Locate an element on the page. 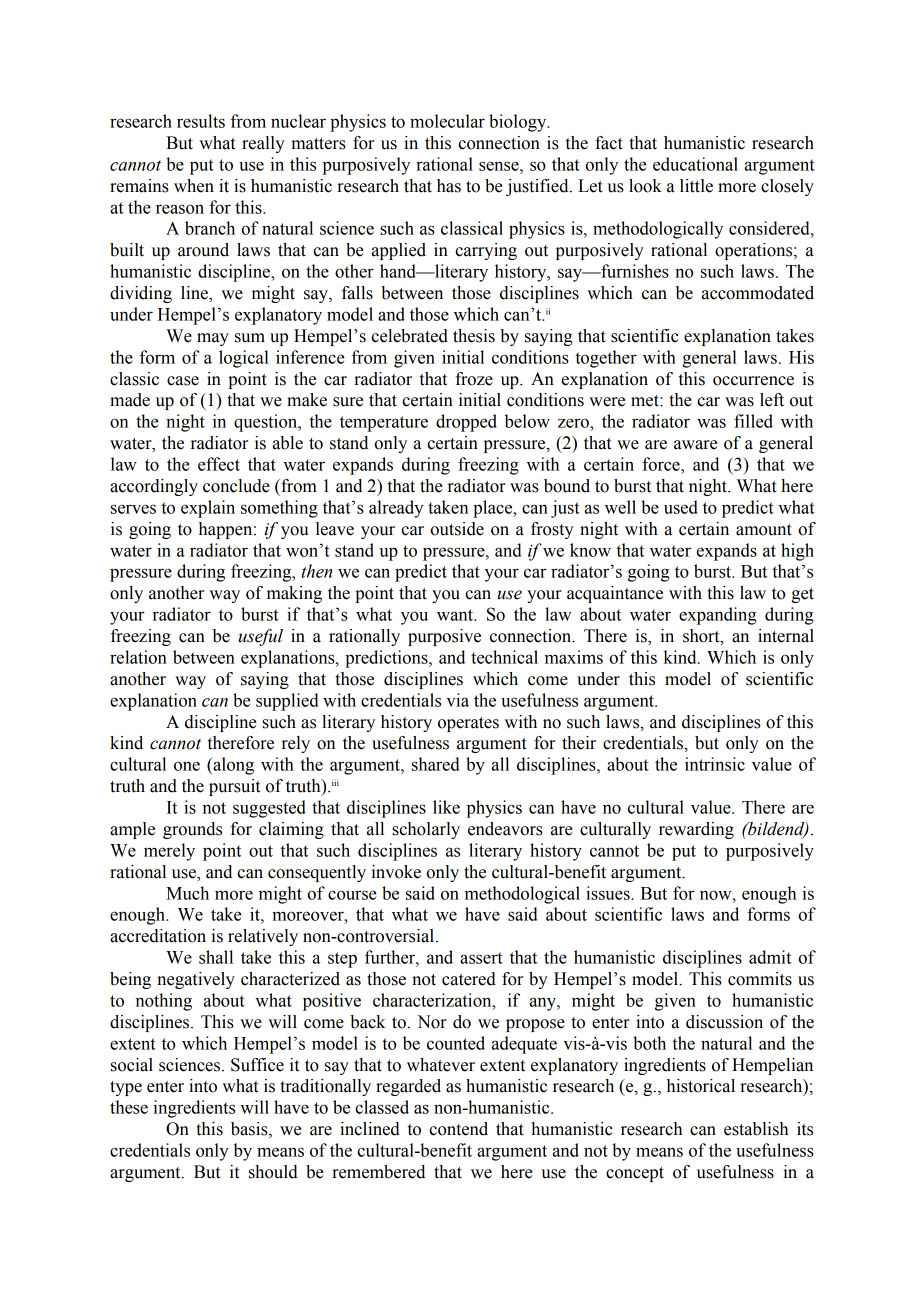 Image resolution: width=924 pixels, height=1308 pixels. educational is located at coordinates (695, 164).
